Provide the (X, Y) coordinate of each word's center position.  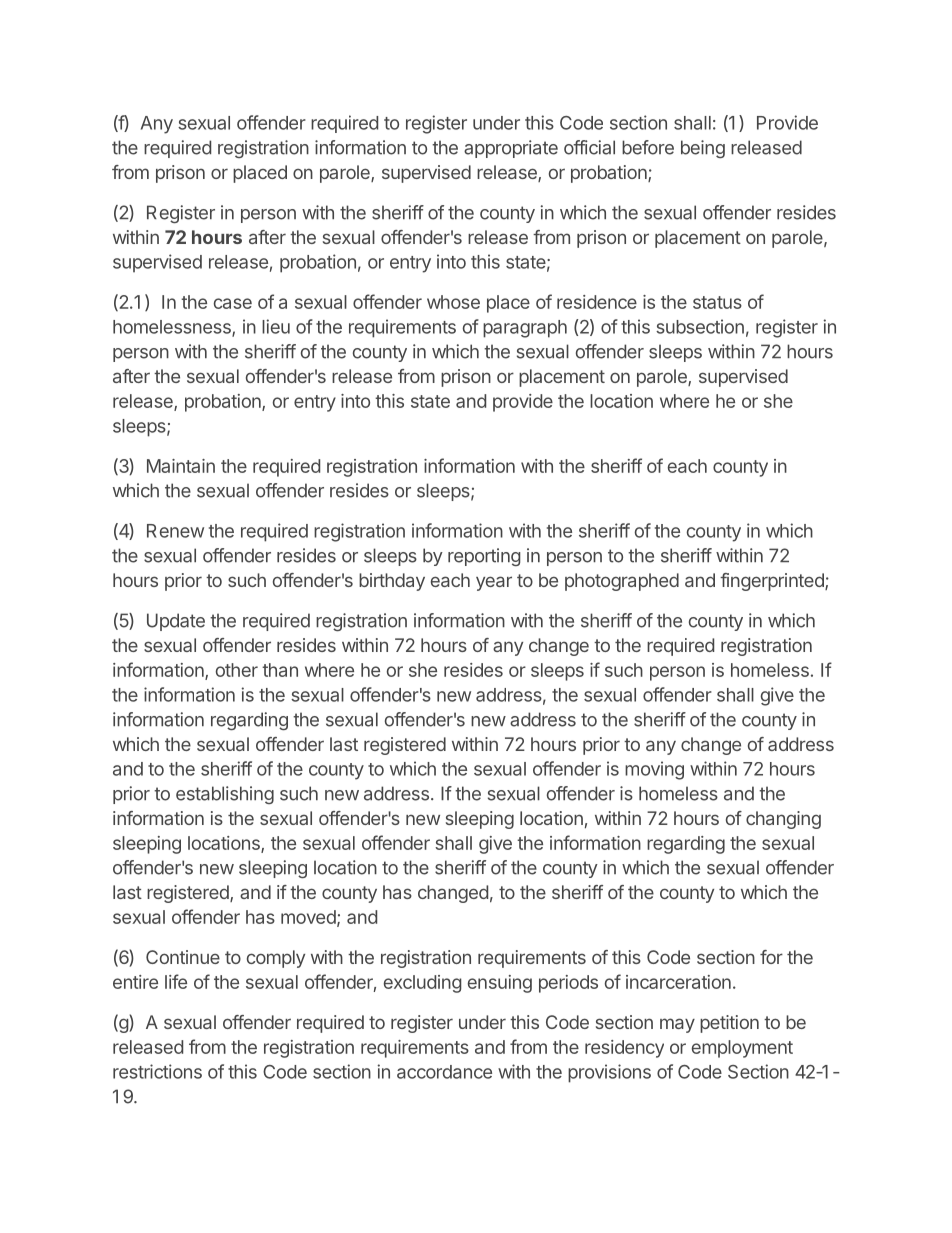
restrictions (157, 1071)
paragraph (525, 329)
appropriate (511, 149)
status (717, 302)
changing (783, 820)
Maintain (181, 466)
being (703, 149)
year (494, 583)
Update (176, 622)
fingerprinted (773, 582)
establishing (225, 795)
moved (308, 917)
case (233, 303)
